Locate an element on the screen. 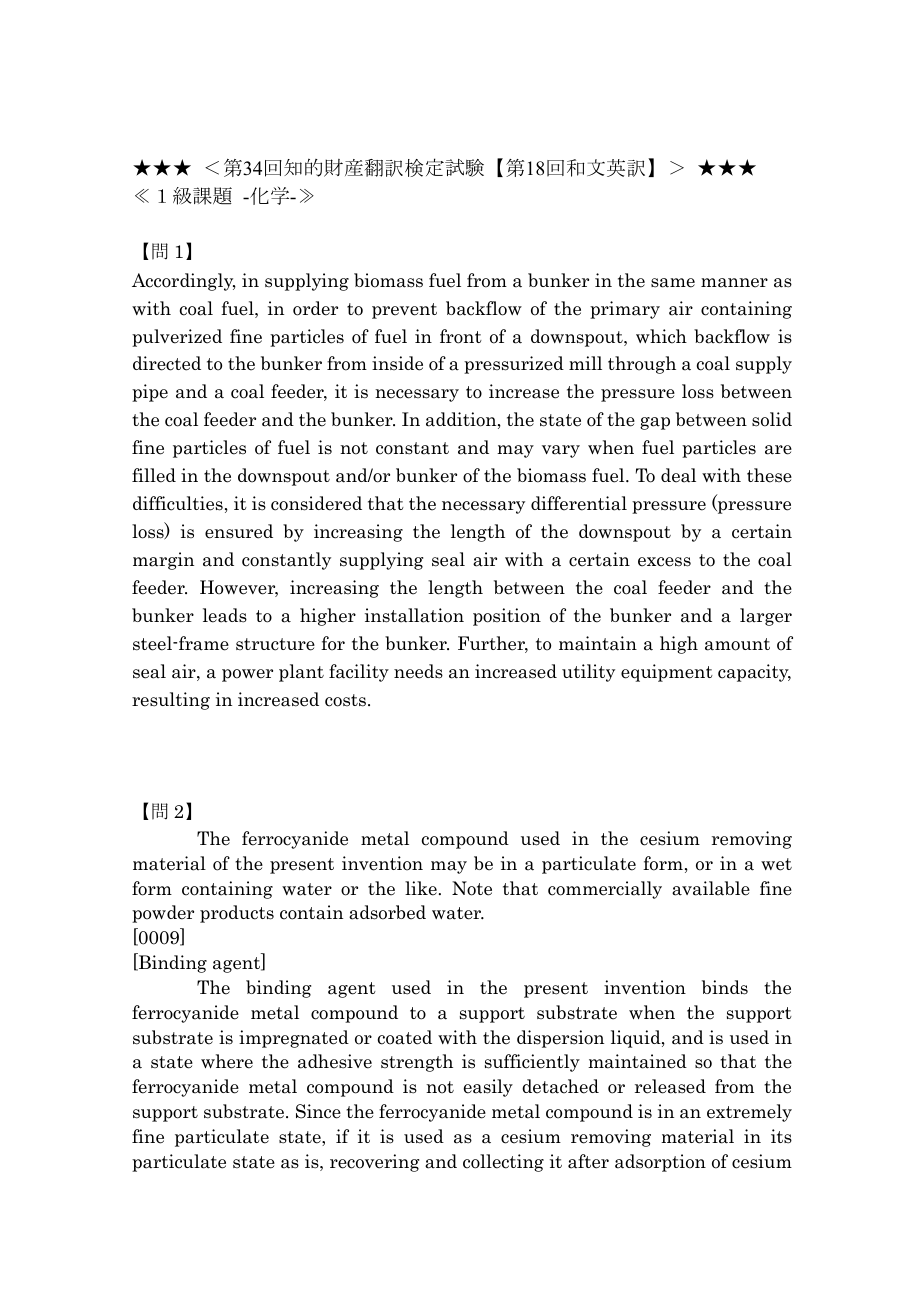 The height and width of the screenshot is (1308, 924). collecting is located at coordinates (503, 1163).
